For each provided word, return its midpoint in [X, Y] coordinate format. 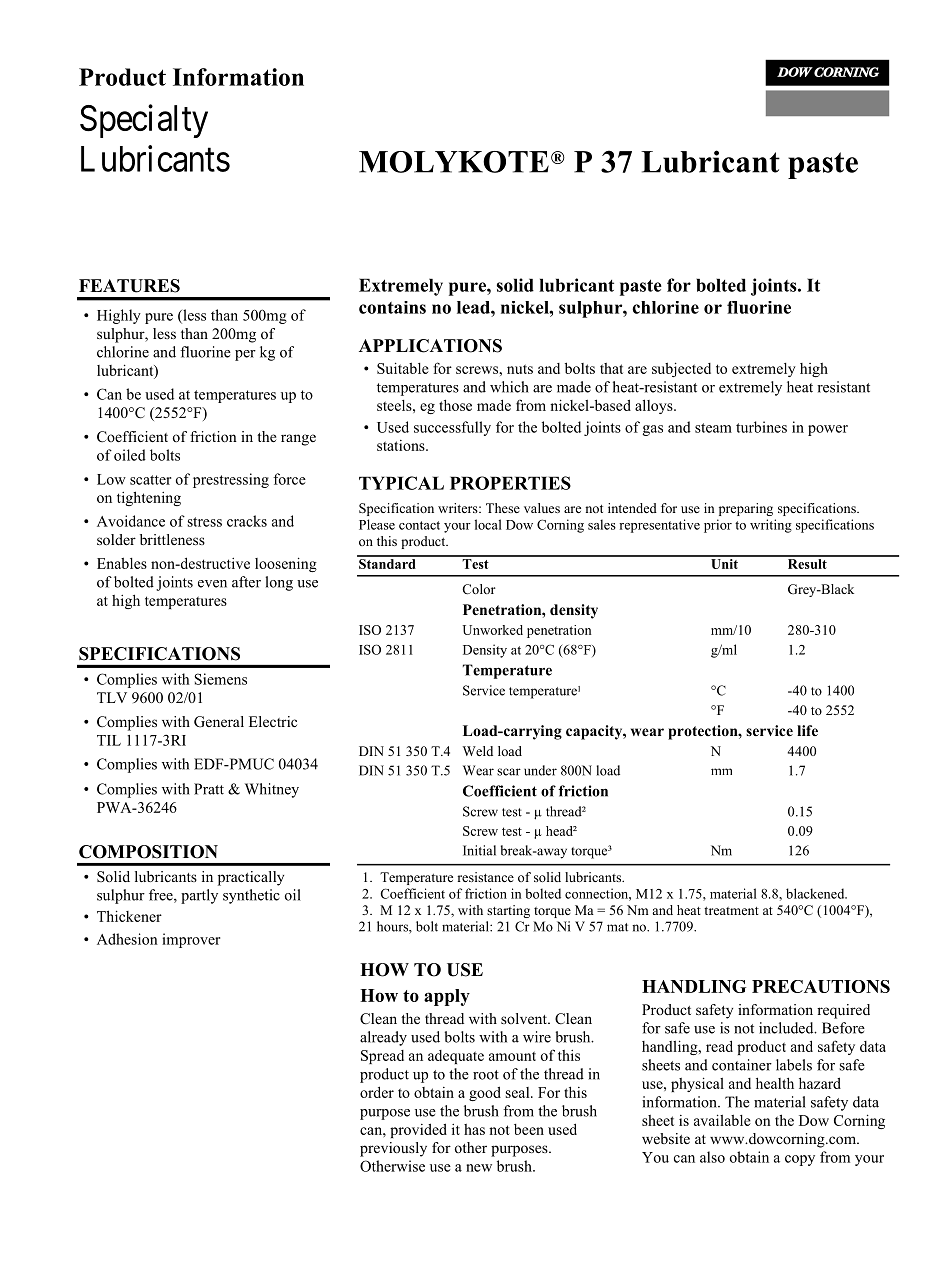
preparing [746, 509]
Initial [479, 850]
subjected [681, 369]
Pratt [209, 789]
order [377, 1092]
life [807, 730]
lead [474, 307]
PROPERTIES [510, 483]
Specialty [144, 121]
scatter [150, 480]
